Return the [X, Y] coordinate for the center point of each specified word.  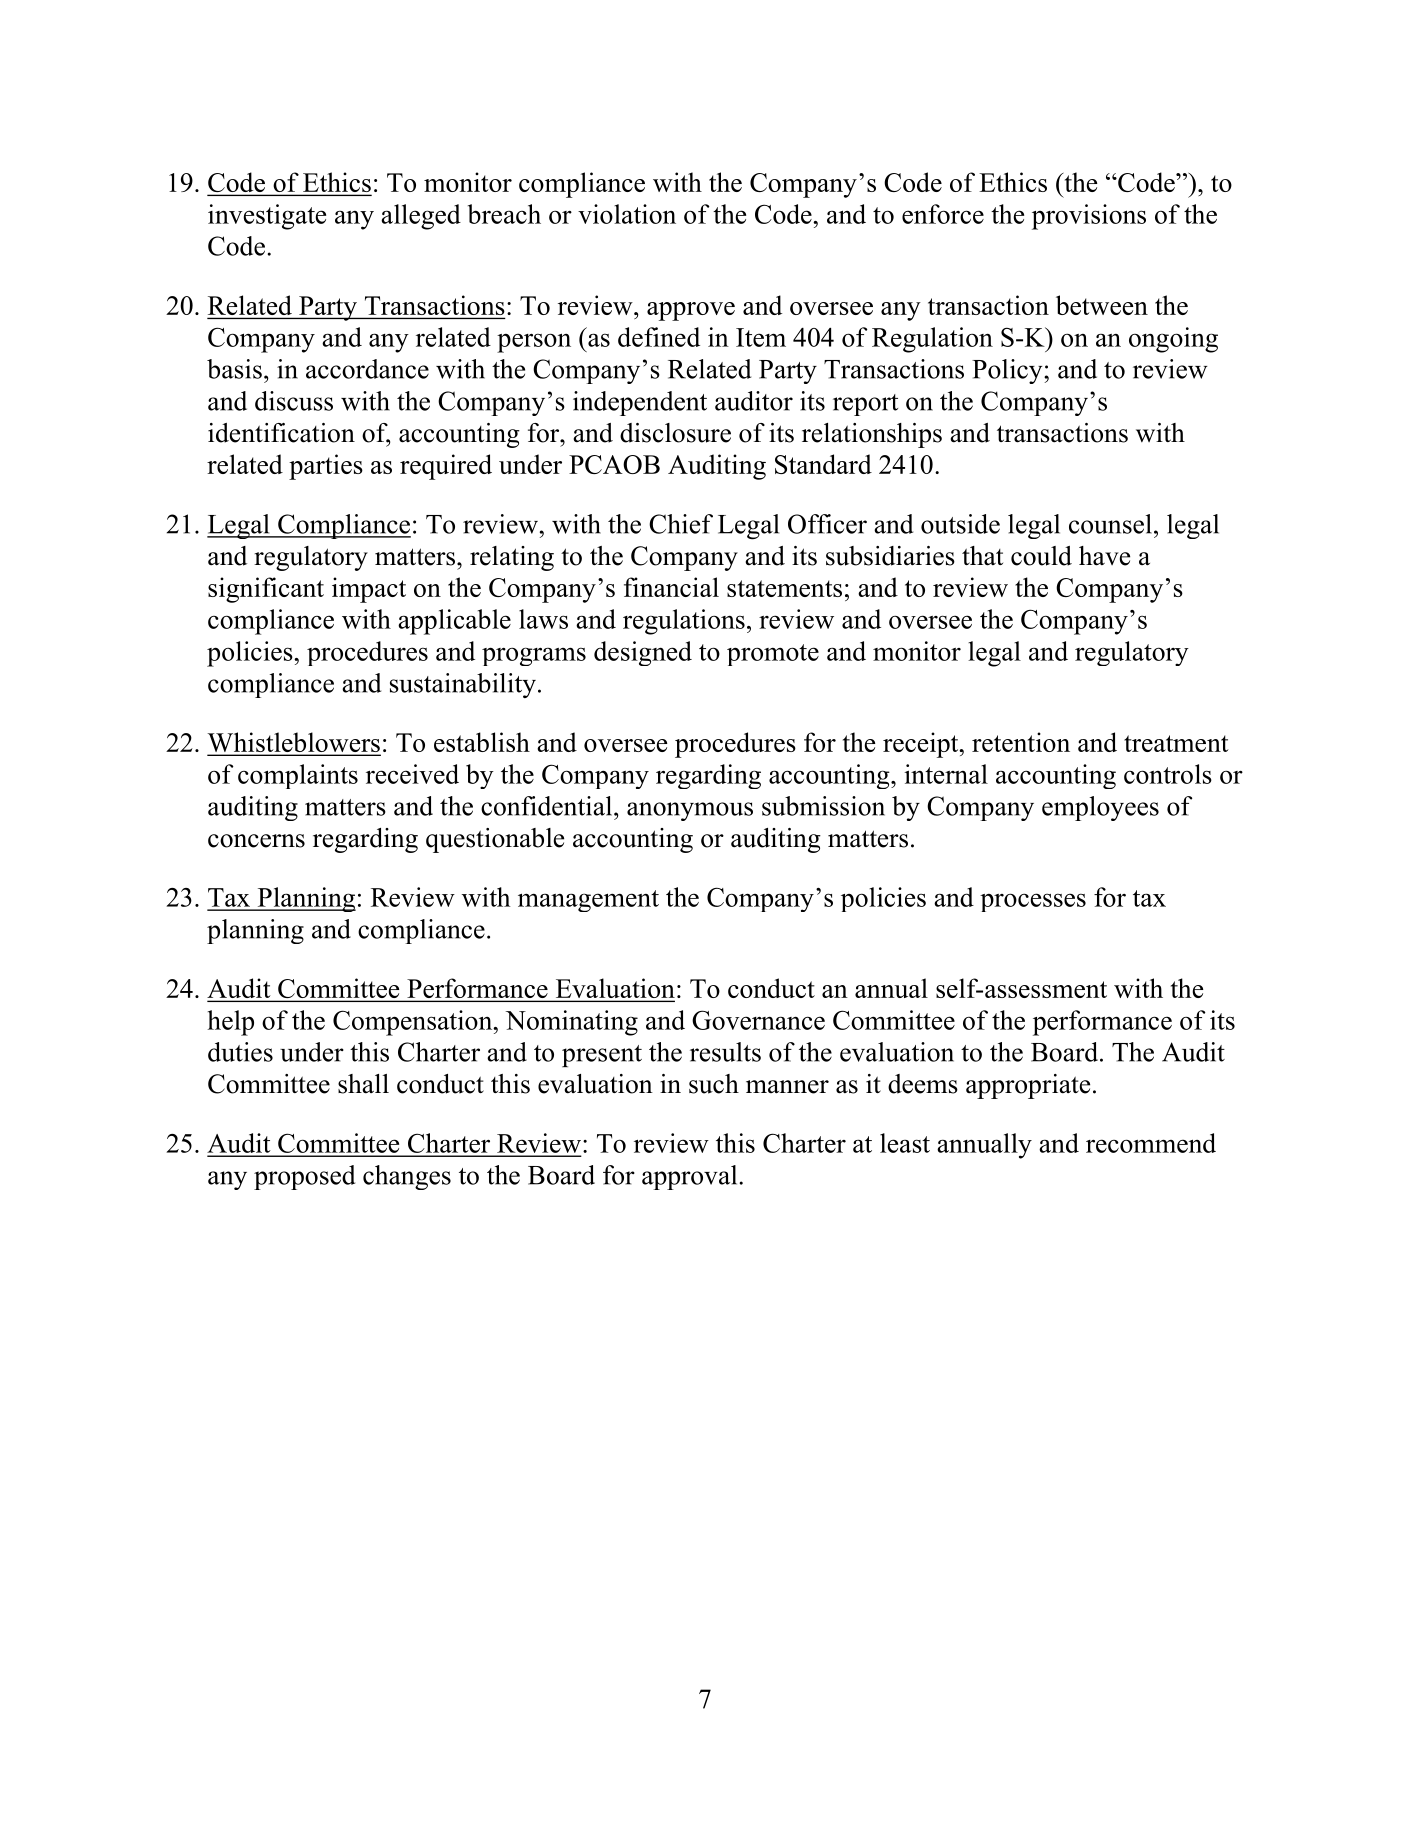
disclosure [675, 433]
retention [1021, 742]
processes [1033, 902]
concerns [256, 841]
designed [643, 653]
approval [691, 1177]
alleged [421, 217]
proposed [304, 1177]
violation [627, 214]
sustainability [463, 685]
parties [326, 467]
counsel [1110, 524]
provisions [1089, 217]
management [588, 901]
